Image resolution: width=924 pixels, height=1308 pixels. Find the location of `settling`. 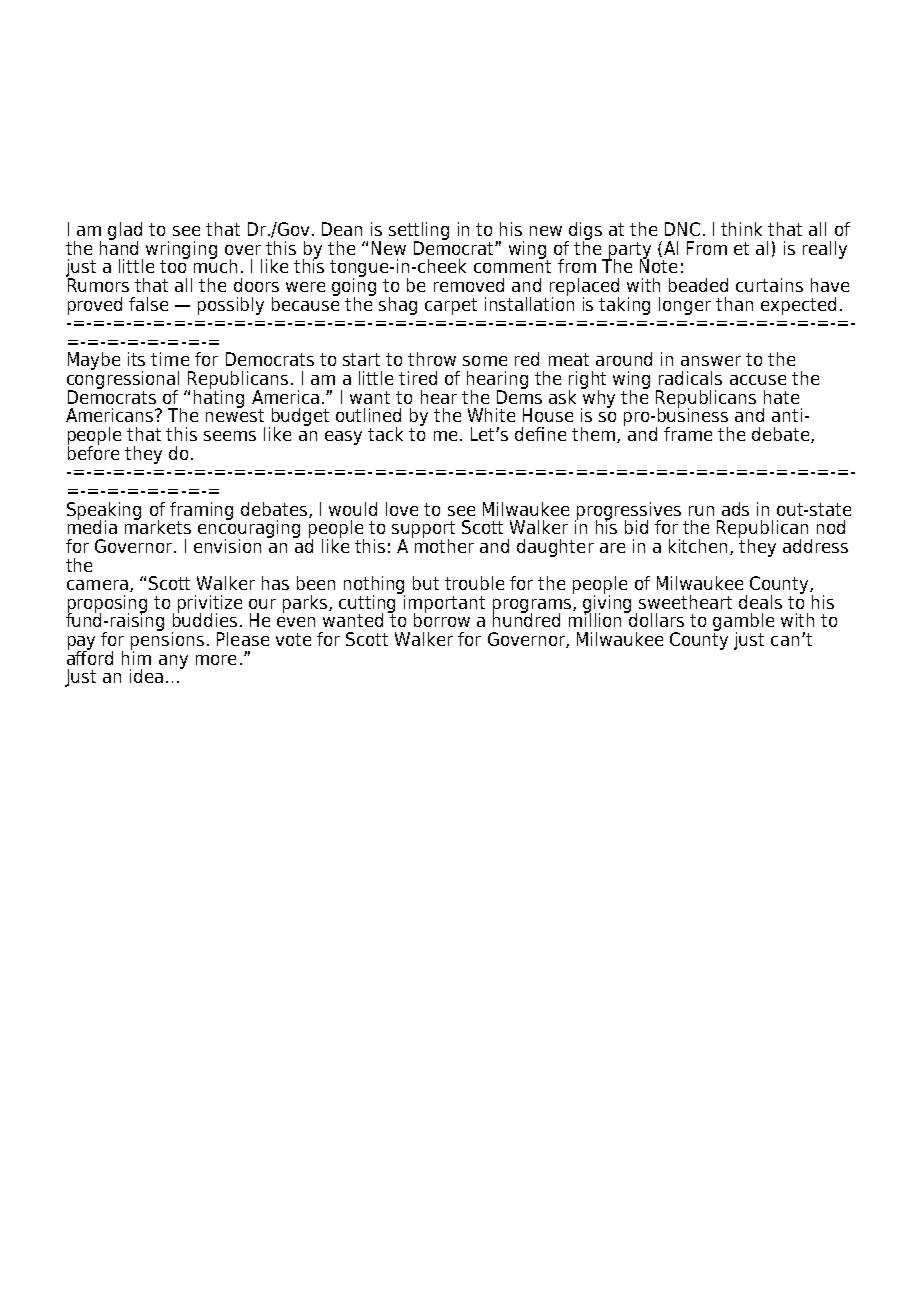

settling is located at coordinates (419, 232).
